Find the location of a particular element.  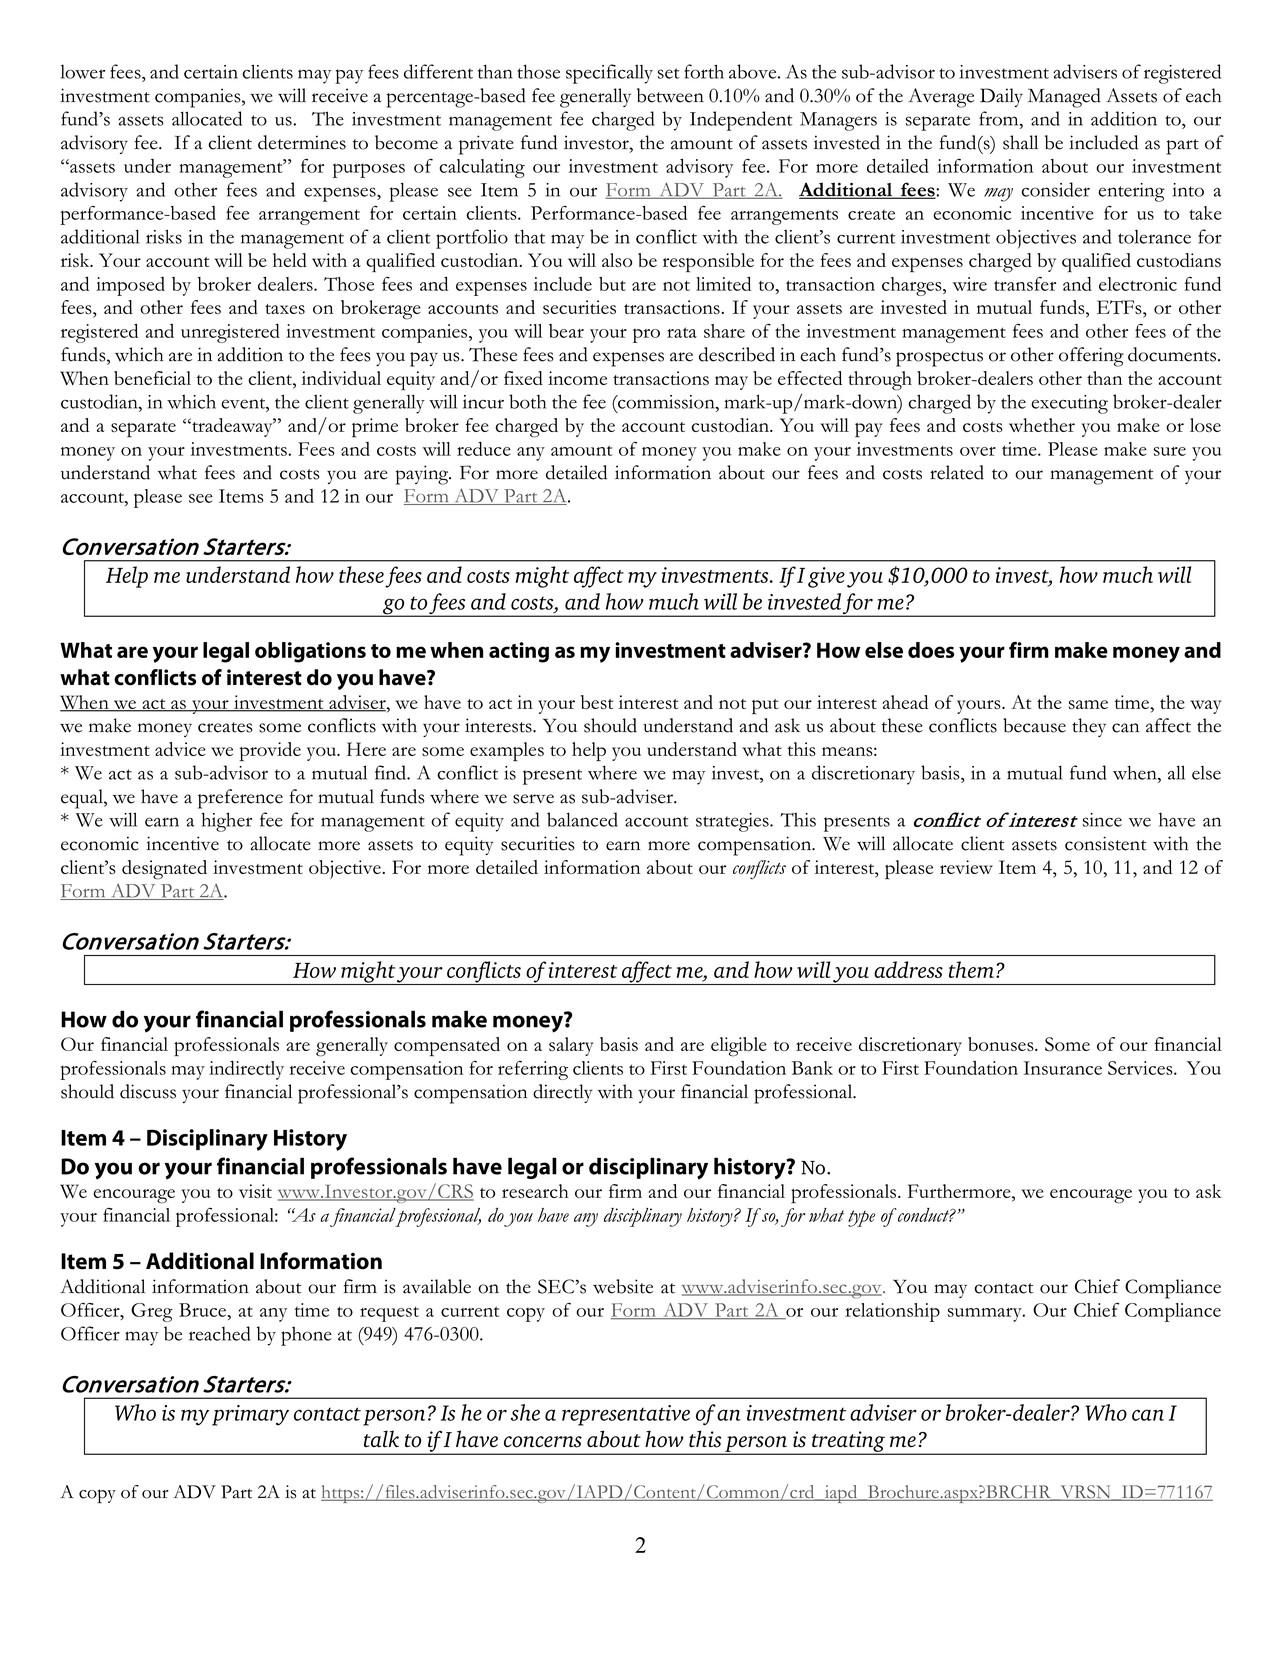

determines is located at coordinates (302, 142).
